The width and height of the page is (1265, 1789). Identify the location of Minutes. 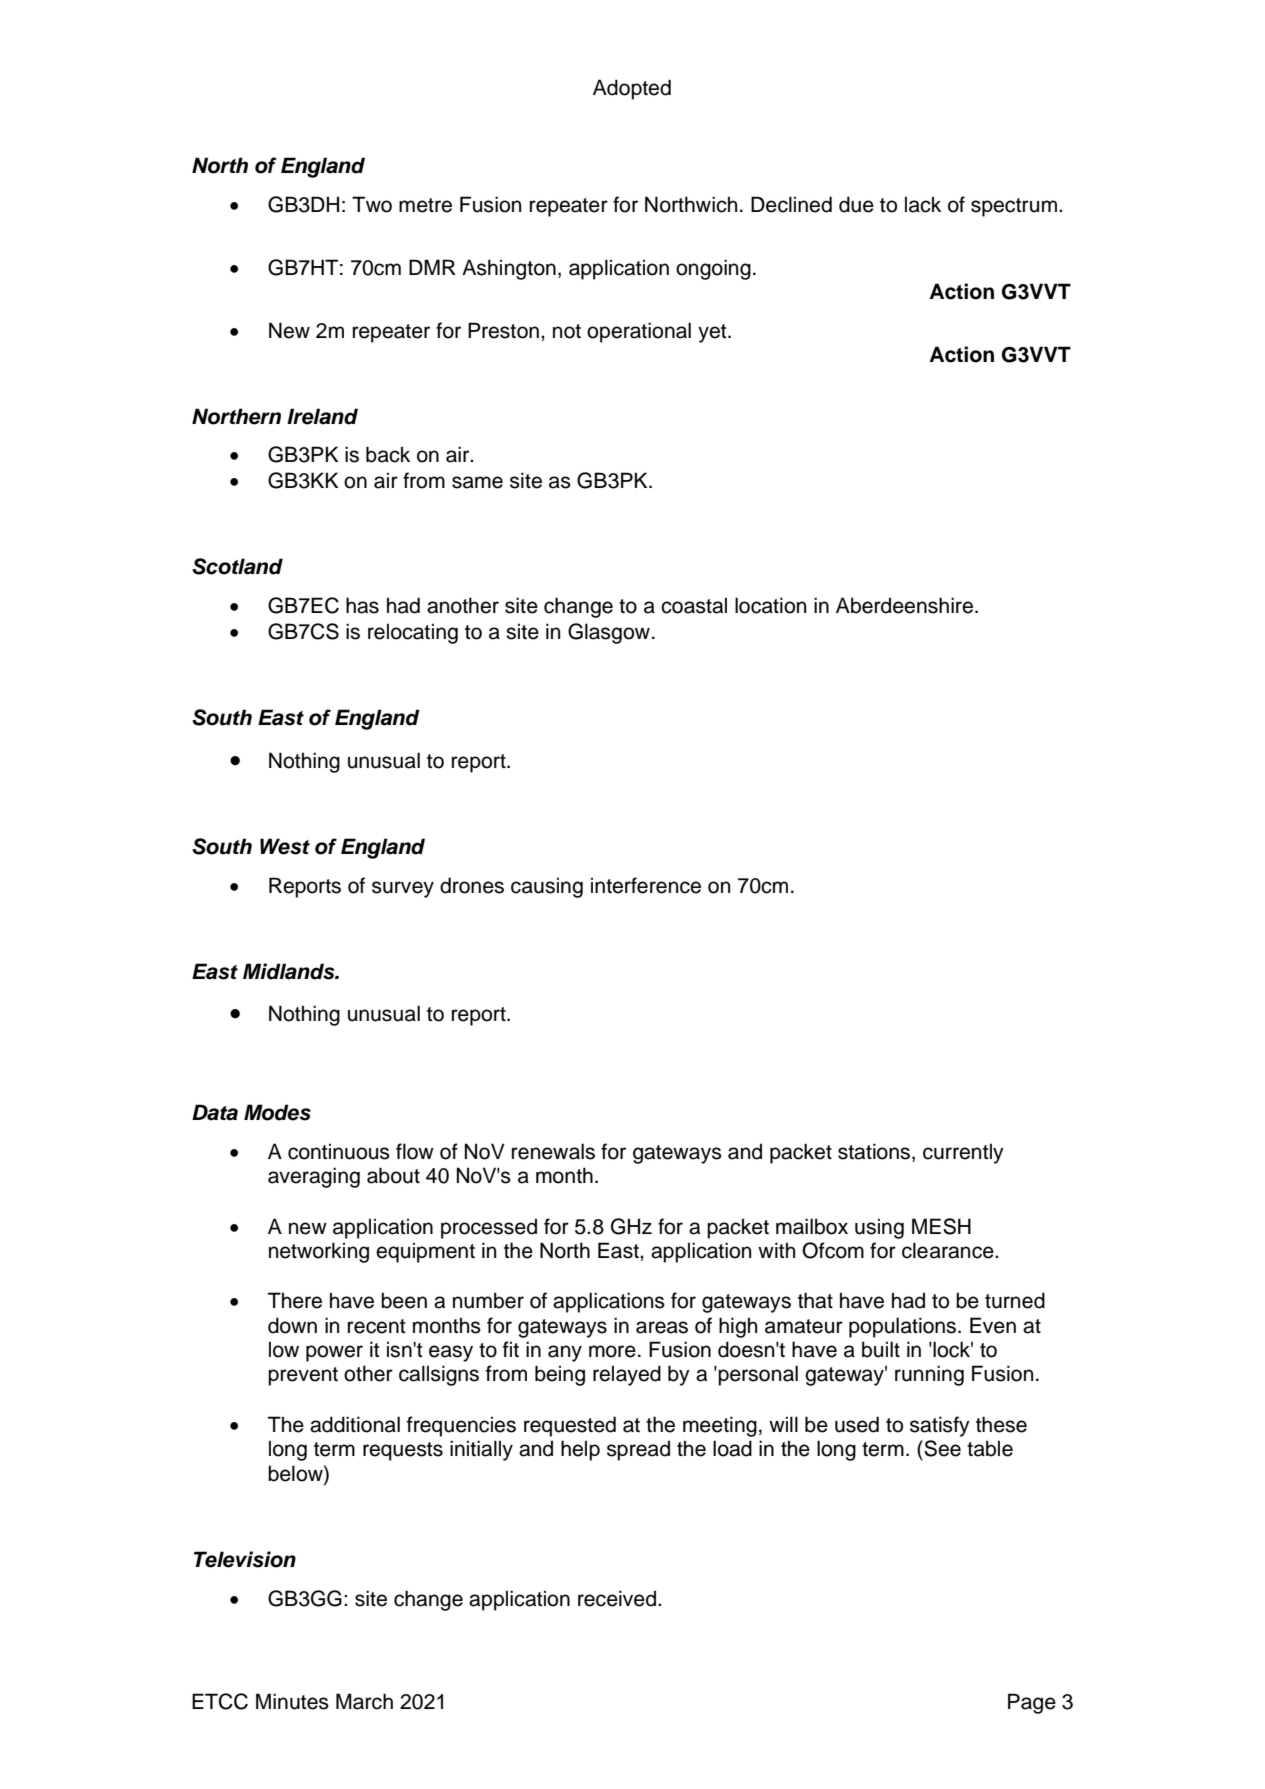
(292, 1701).
